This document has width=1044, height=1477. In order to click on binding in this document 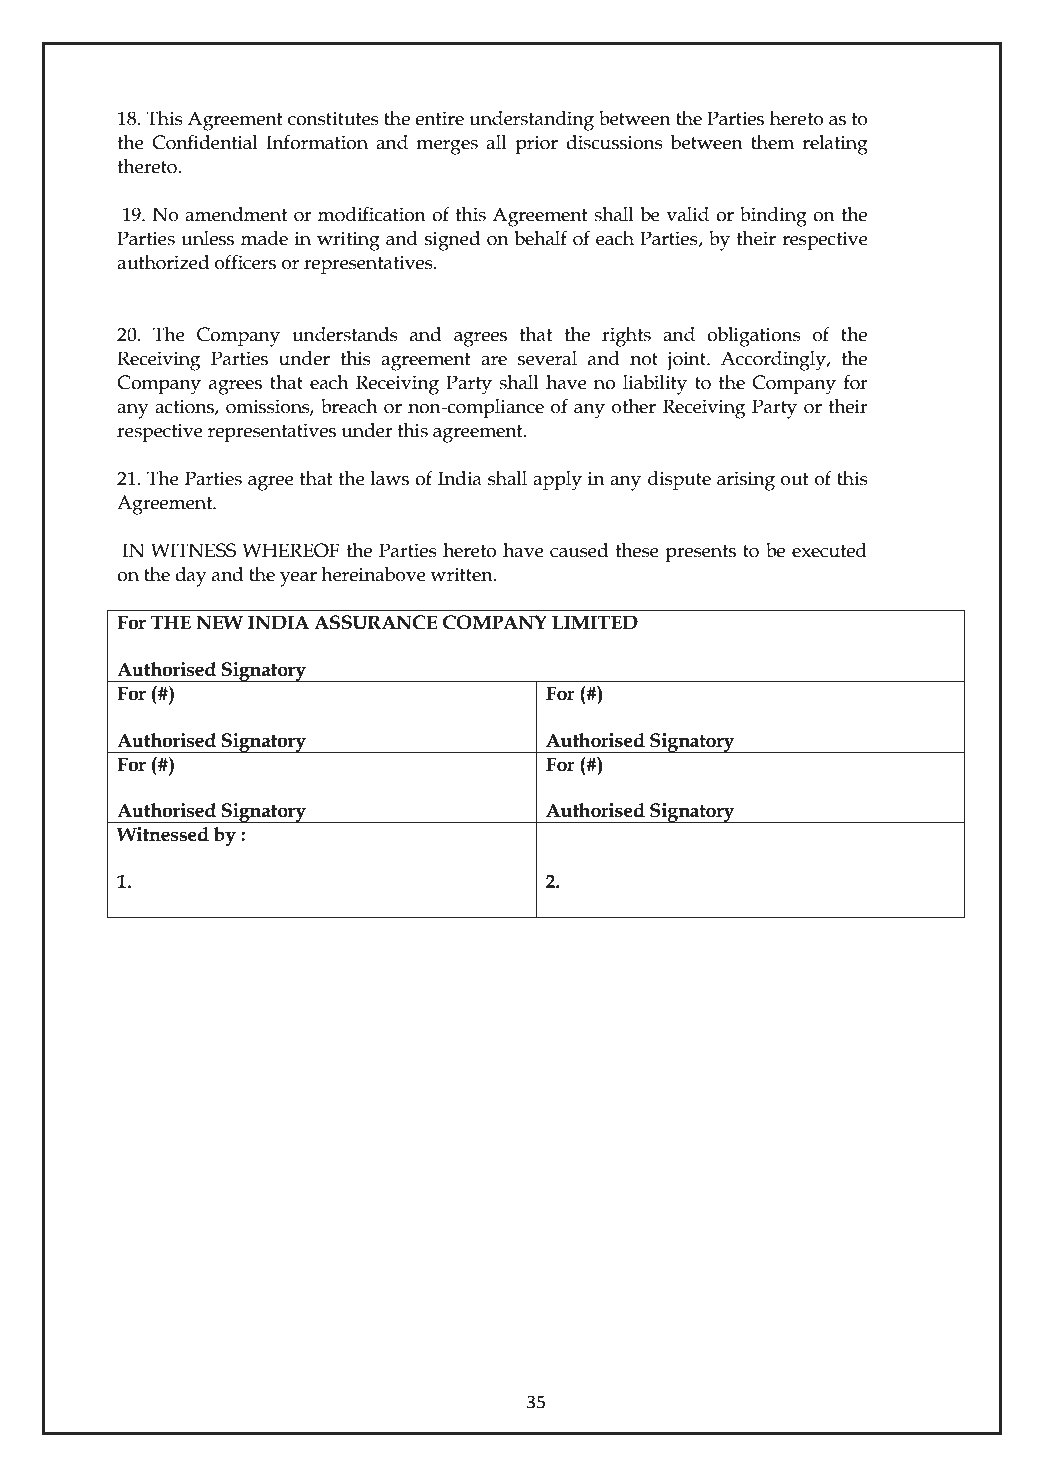, I will do `click(773, 217)`.
